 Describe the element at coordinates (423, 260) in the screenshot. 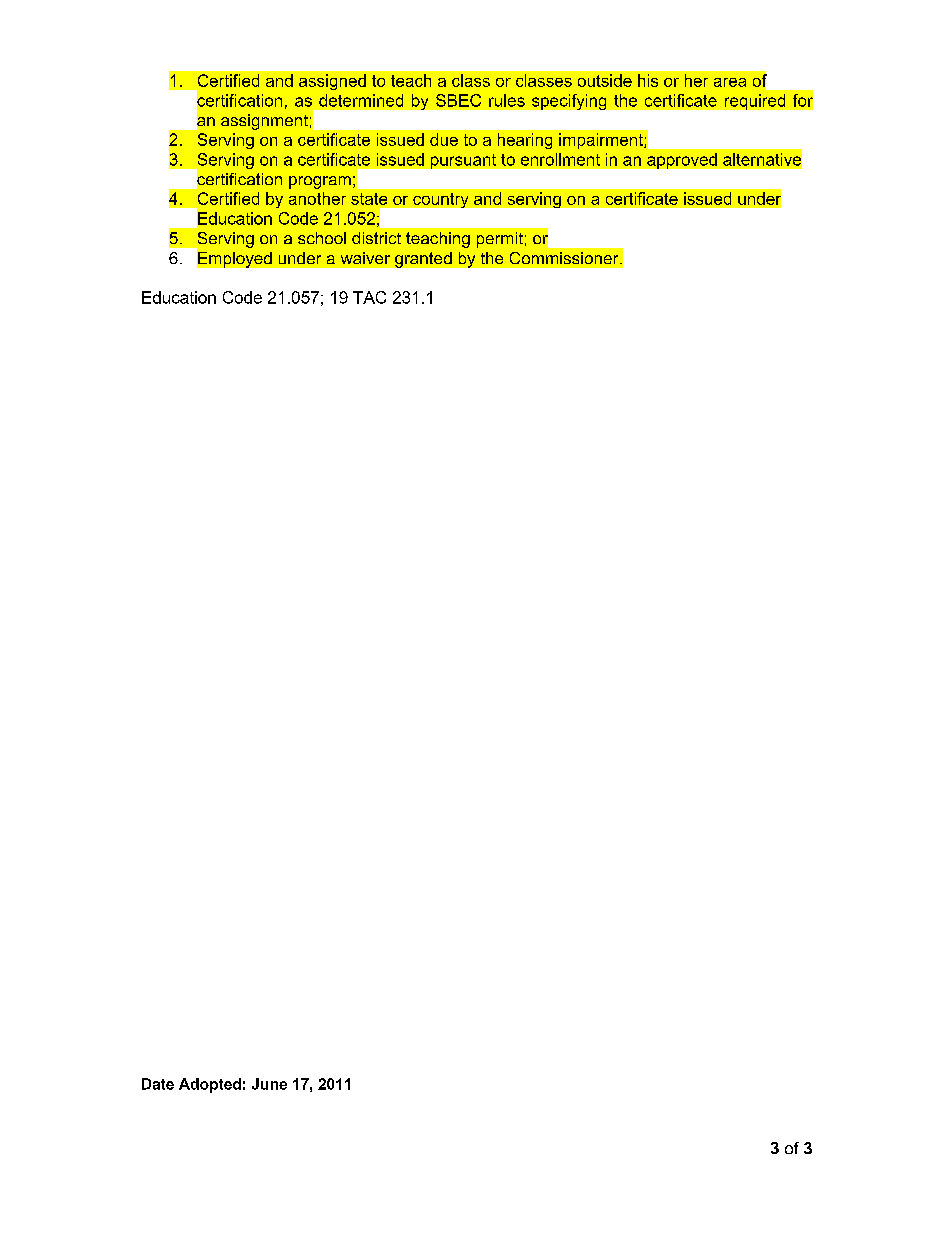

I see `granted` at that location.
